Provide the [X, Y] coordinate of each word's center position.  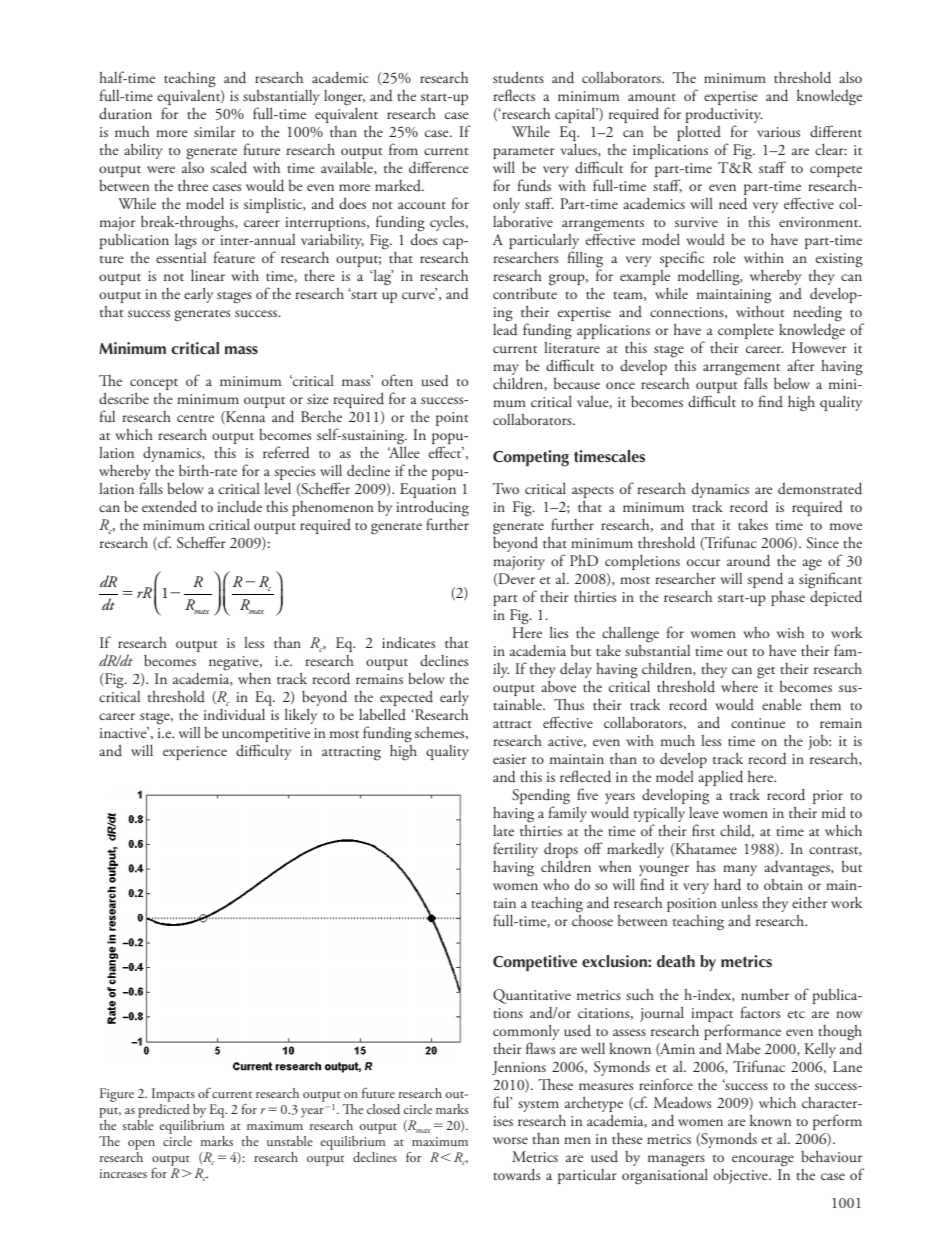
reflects [514, 95]
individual [234, 714]
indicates [408, 642]
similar [214, 131]
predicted [164, 1109]
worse [510, 1140]
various [778, 132]
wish [790, 632]
